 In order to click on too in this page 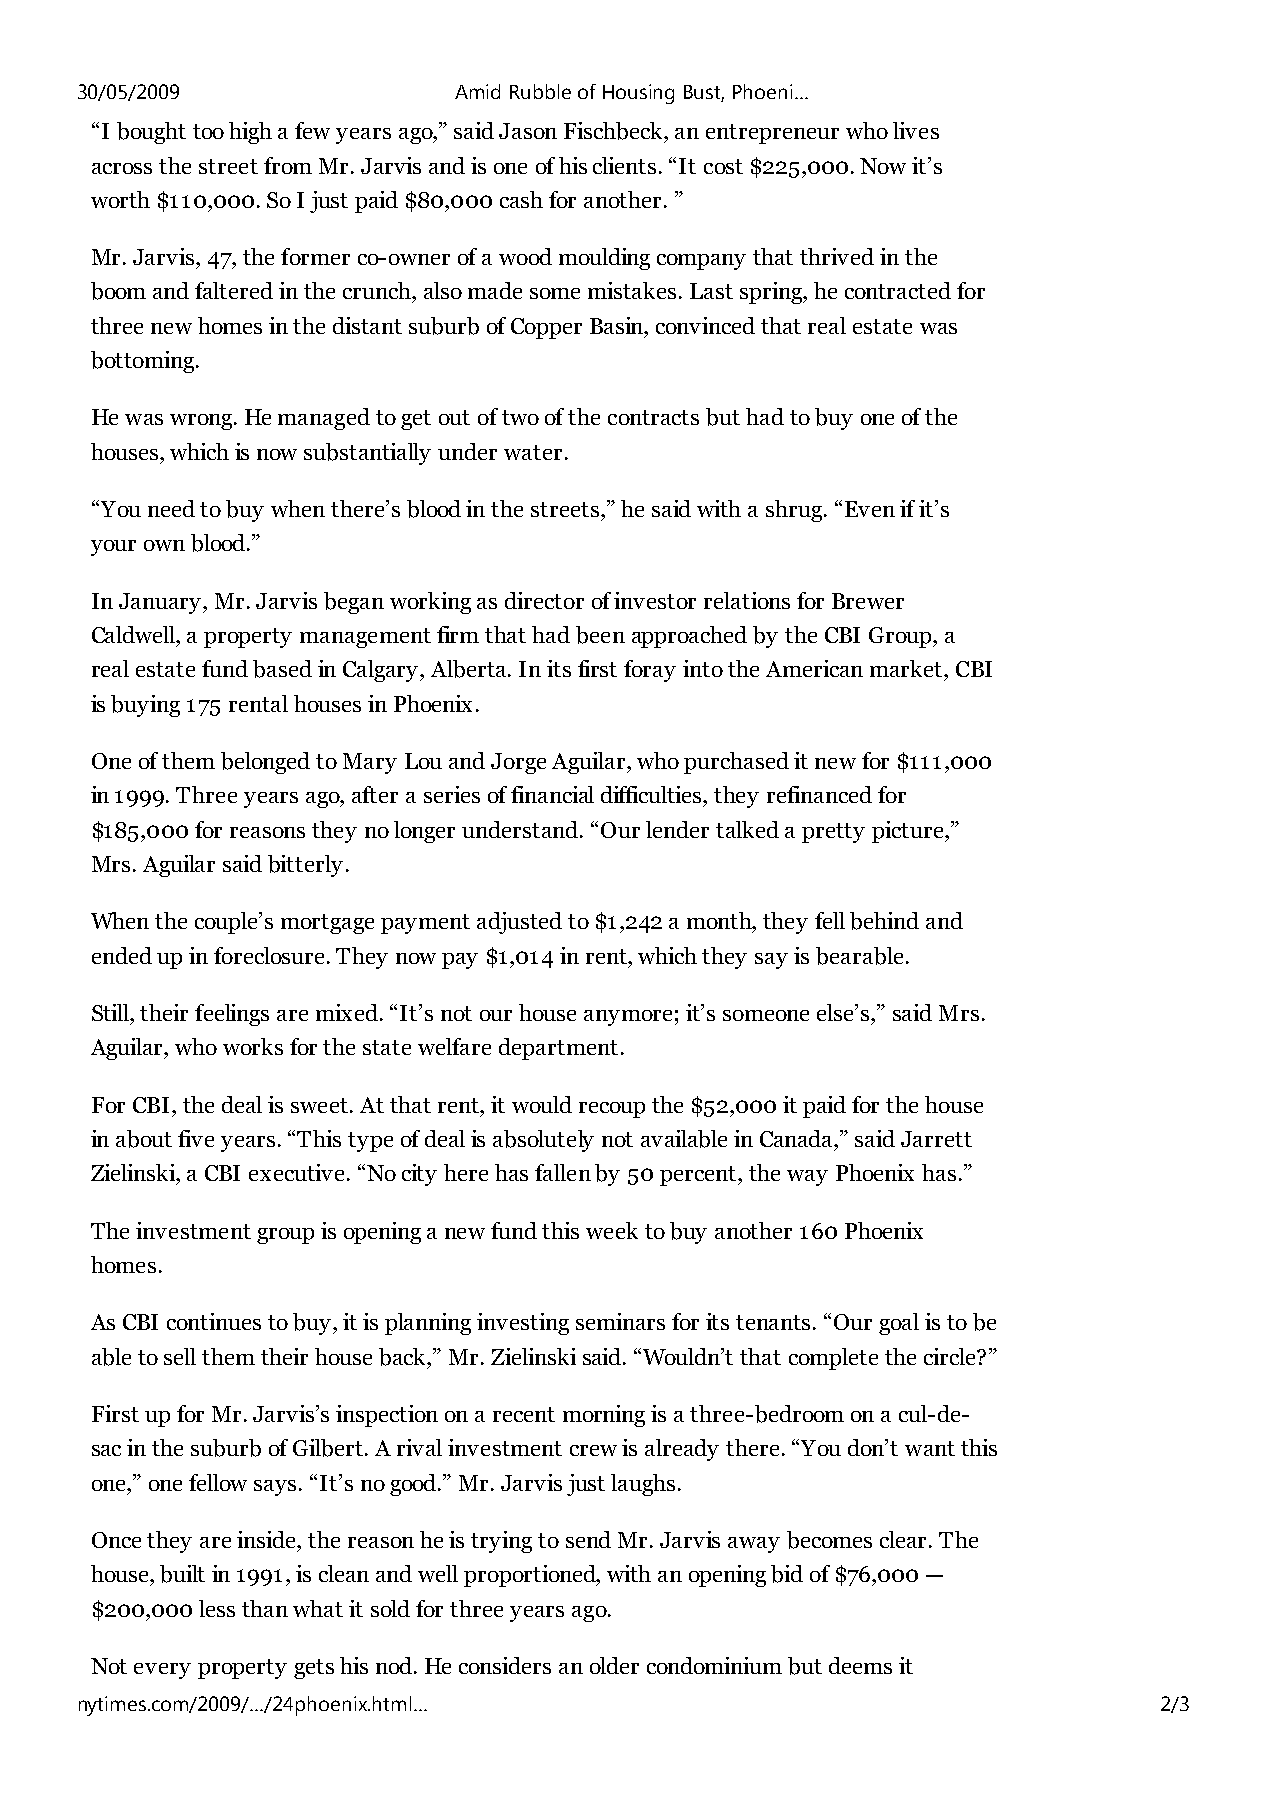, I will do `click(208, 131)`.
